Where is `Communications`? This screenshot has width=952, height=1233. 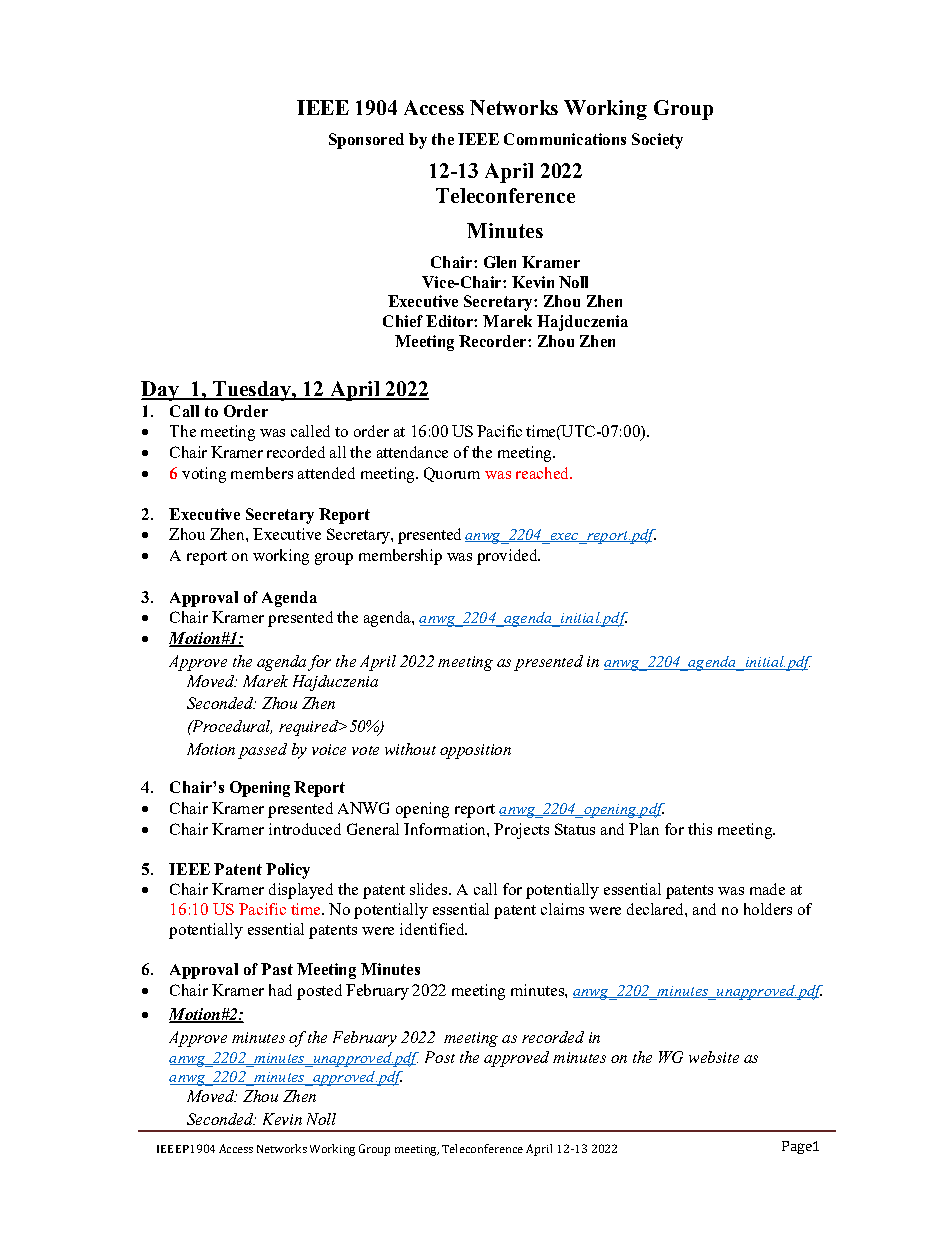
Communications is located at coordinates (565, 139).
